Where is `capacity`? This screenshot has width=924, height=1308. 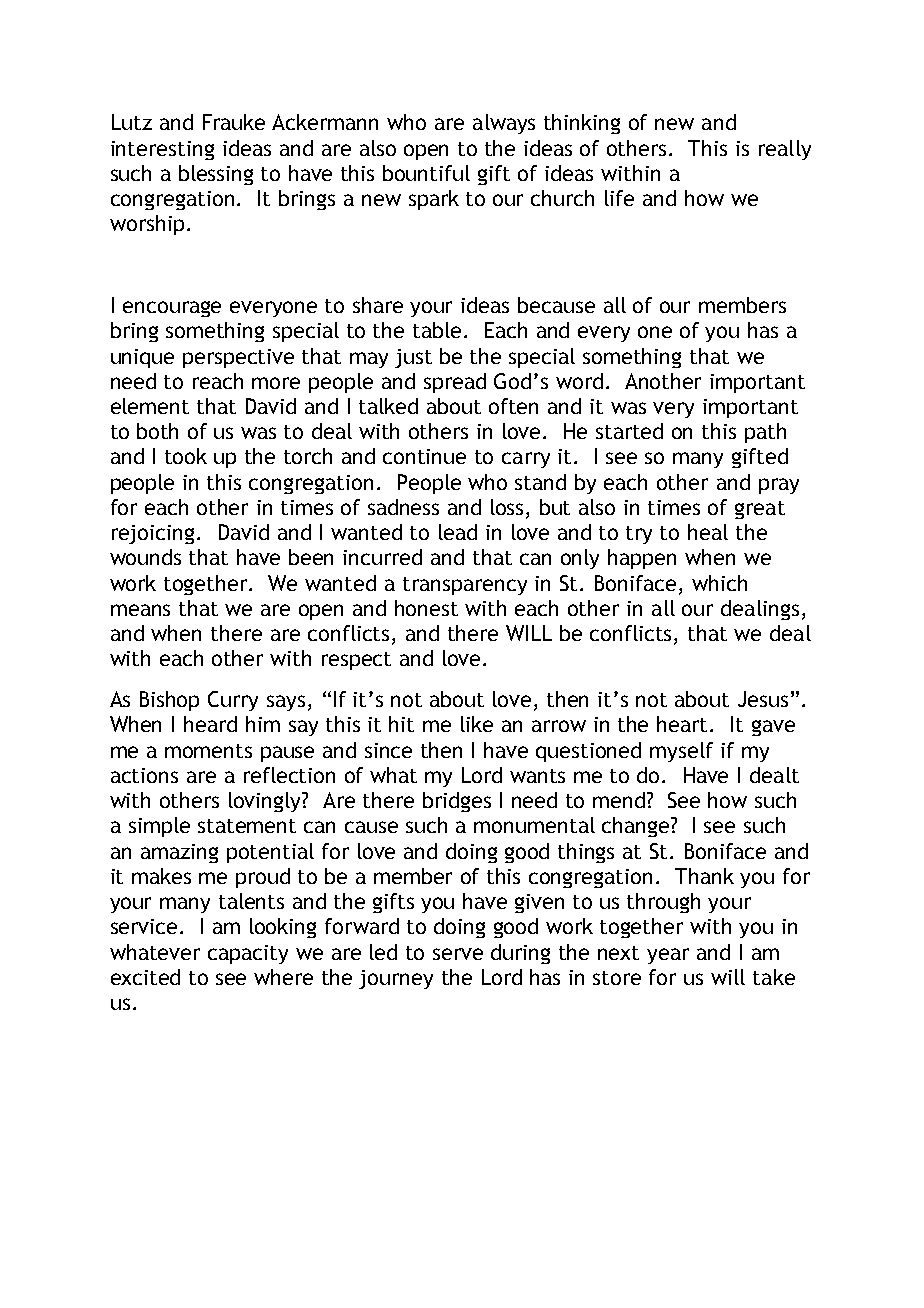 capacity is located at coordinates (248, 954).
